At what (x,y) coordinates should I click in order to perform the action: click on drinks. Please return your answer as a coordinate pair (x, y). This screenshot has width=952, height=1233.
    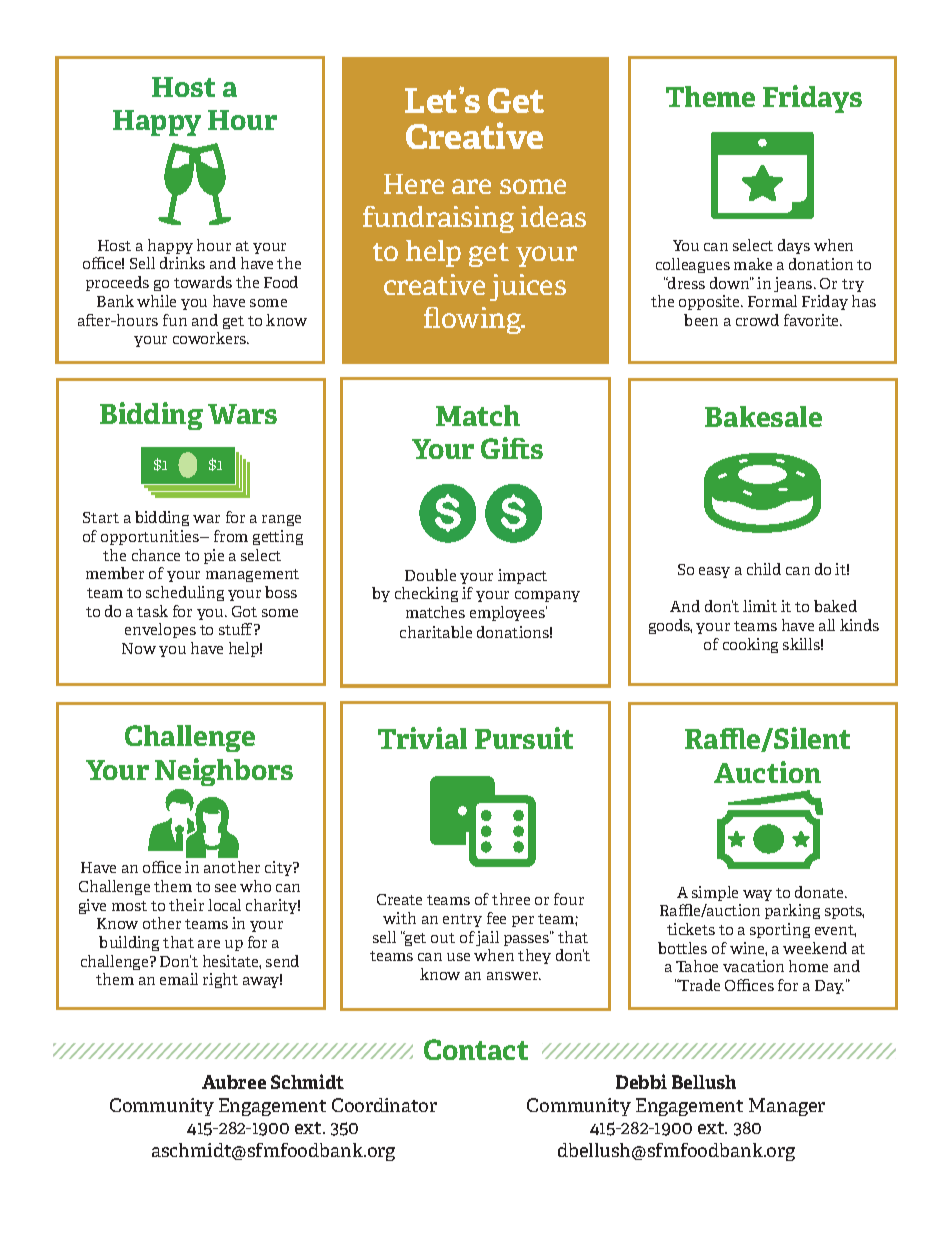
    Looking at the image, I should click on (182, 263).
